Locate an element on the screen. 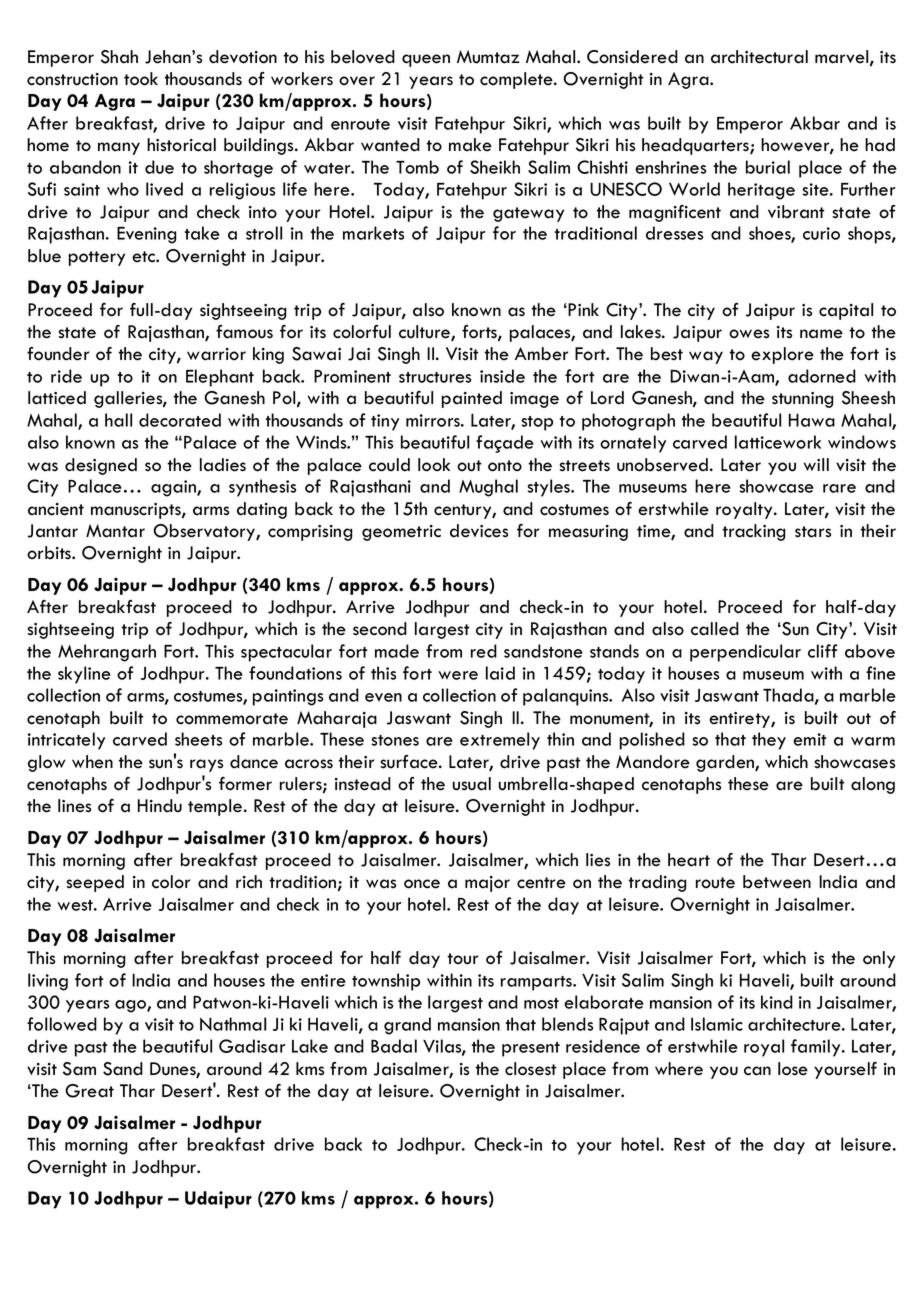 The height and width of the screenshot is (1310, 924). queen is located at coordinates (426, 60).
